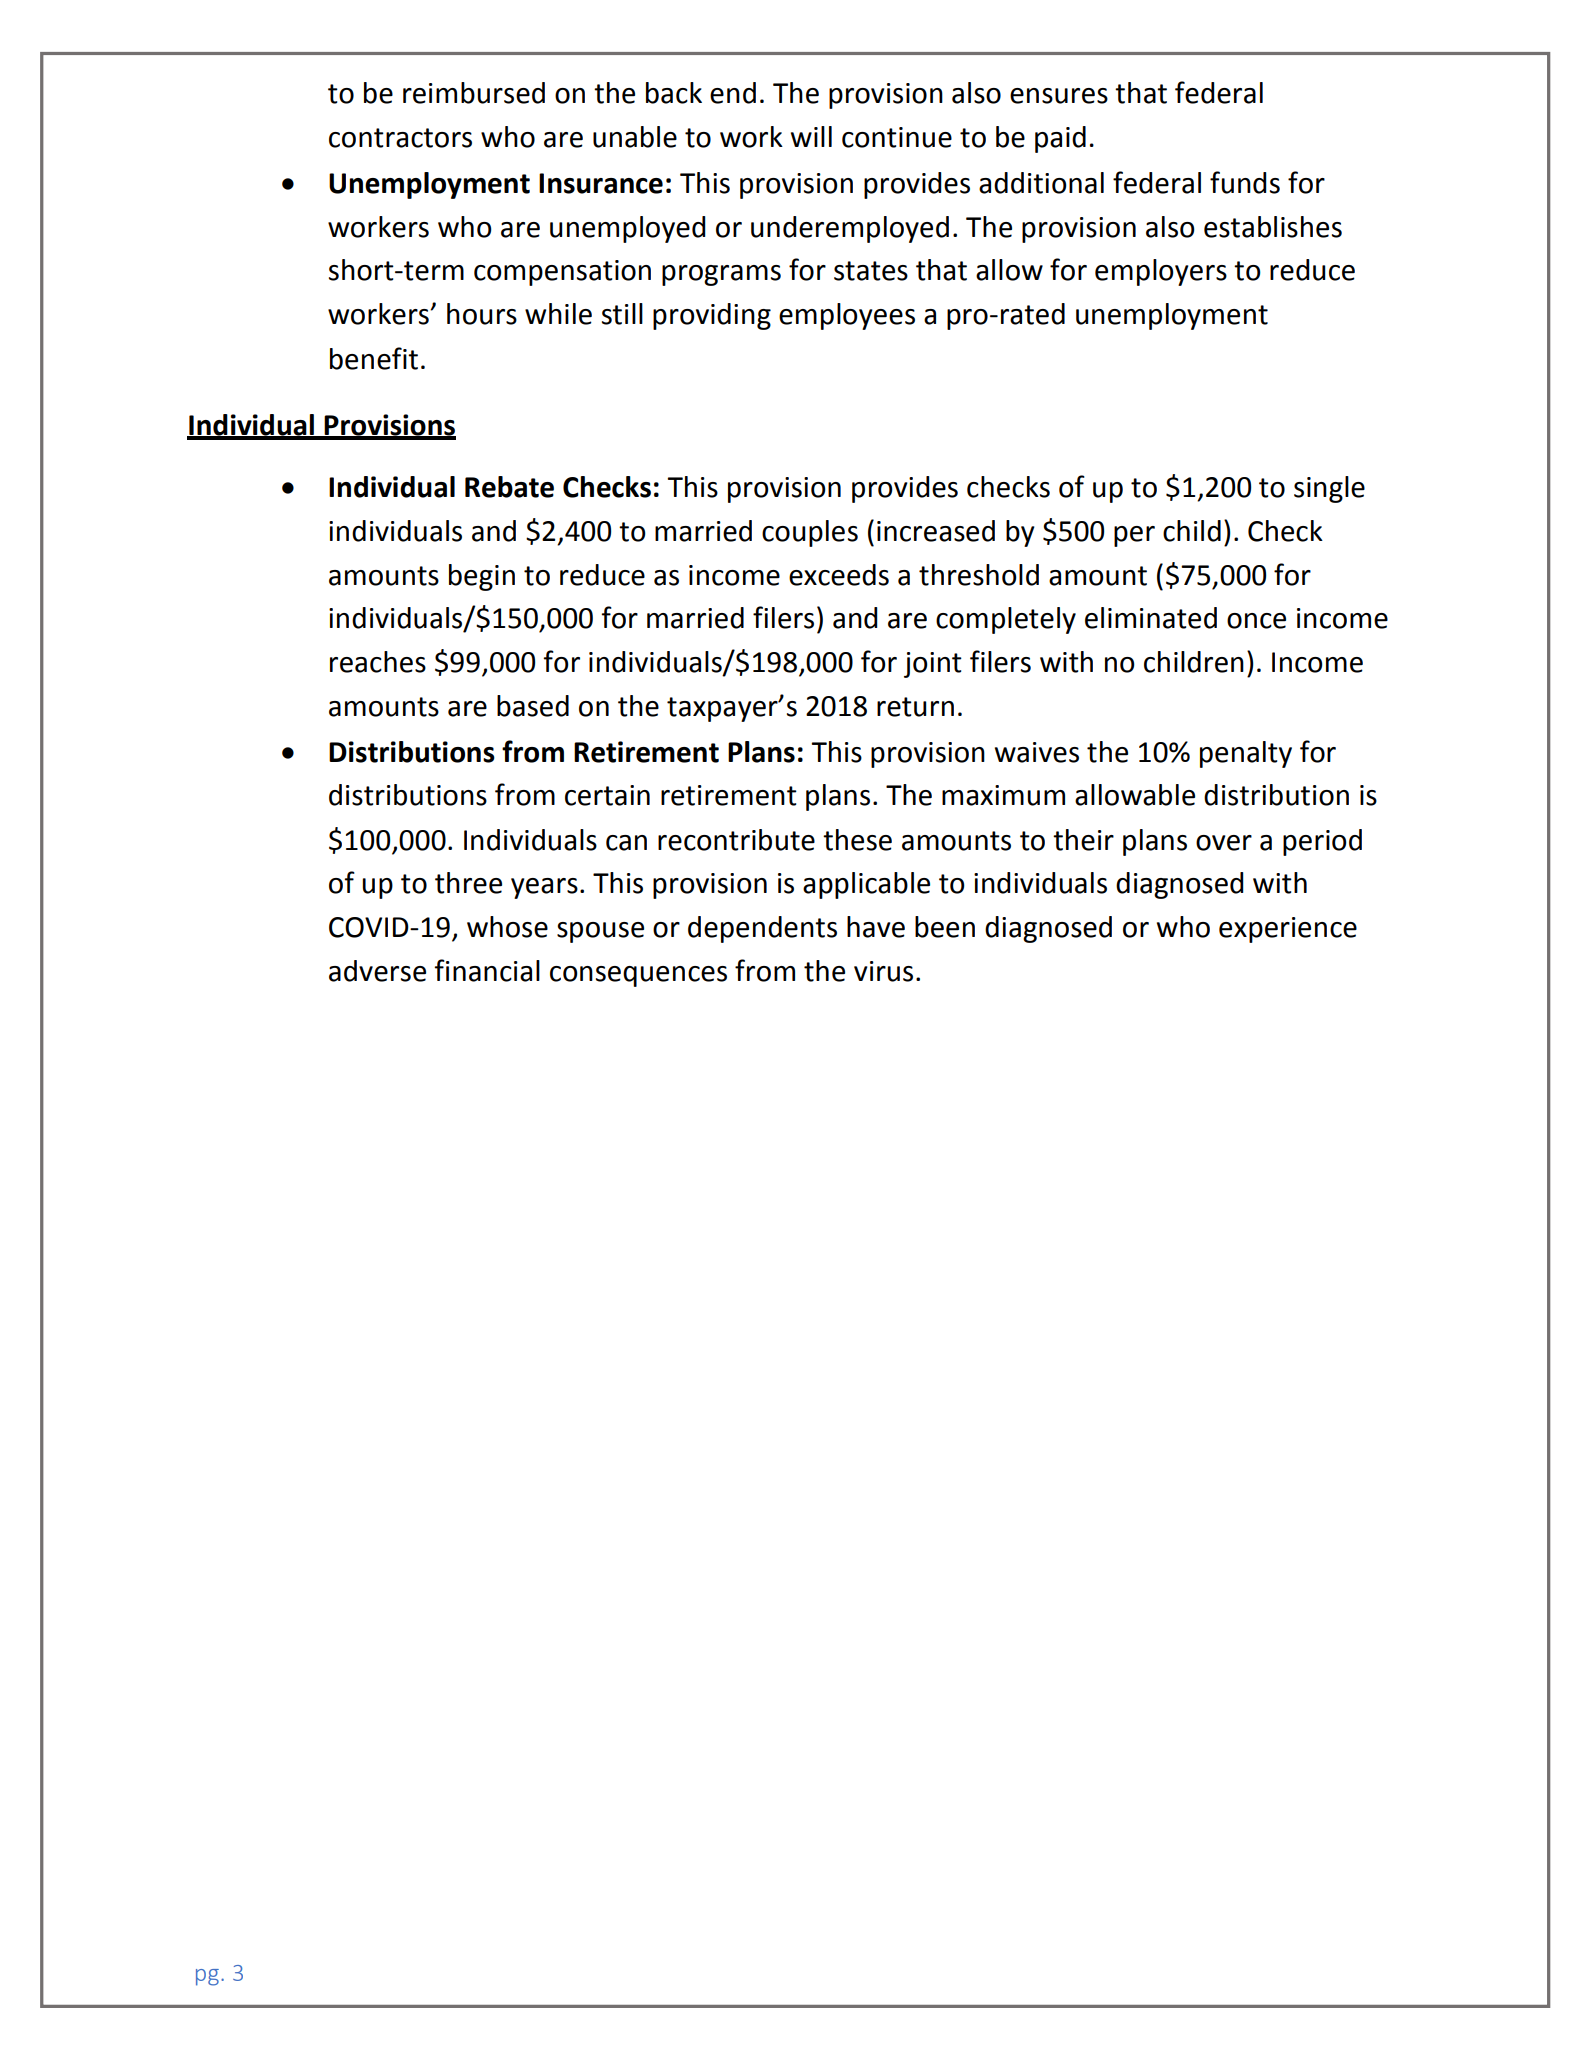  What do you see at coordinates (876, 927) in the page?
I see `have` at bounding box center [876, 927].
